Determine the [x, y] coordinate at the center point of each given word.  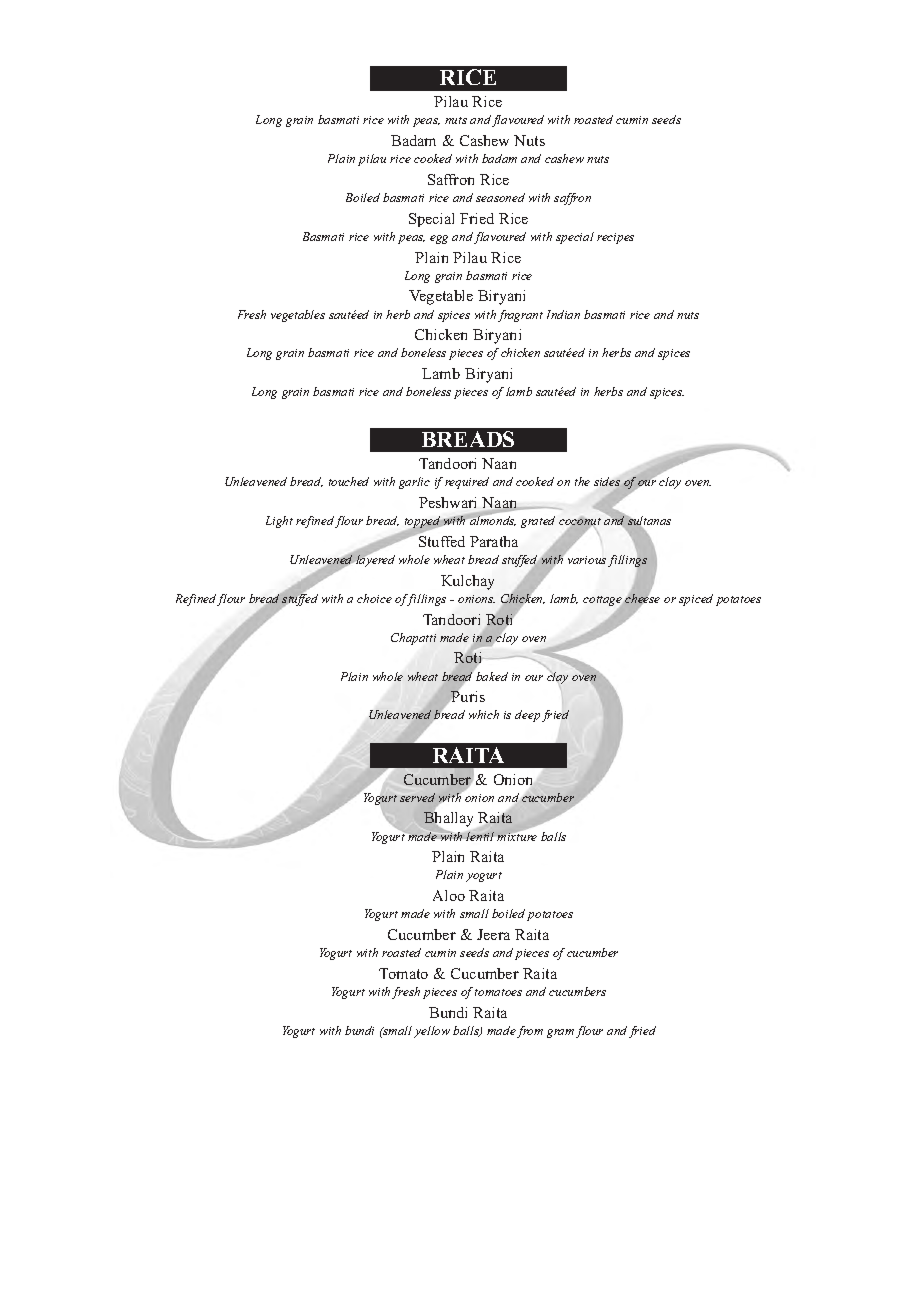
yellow [432, 1032]
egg [439, 239]
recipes [615, 238]
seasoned [500, 197]
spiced [696, 600]
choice [374, 598]
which [484, 714]
